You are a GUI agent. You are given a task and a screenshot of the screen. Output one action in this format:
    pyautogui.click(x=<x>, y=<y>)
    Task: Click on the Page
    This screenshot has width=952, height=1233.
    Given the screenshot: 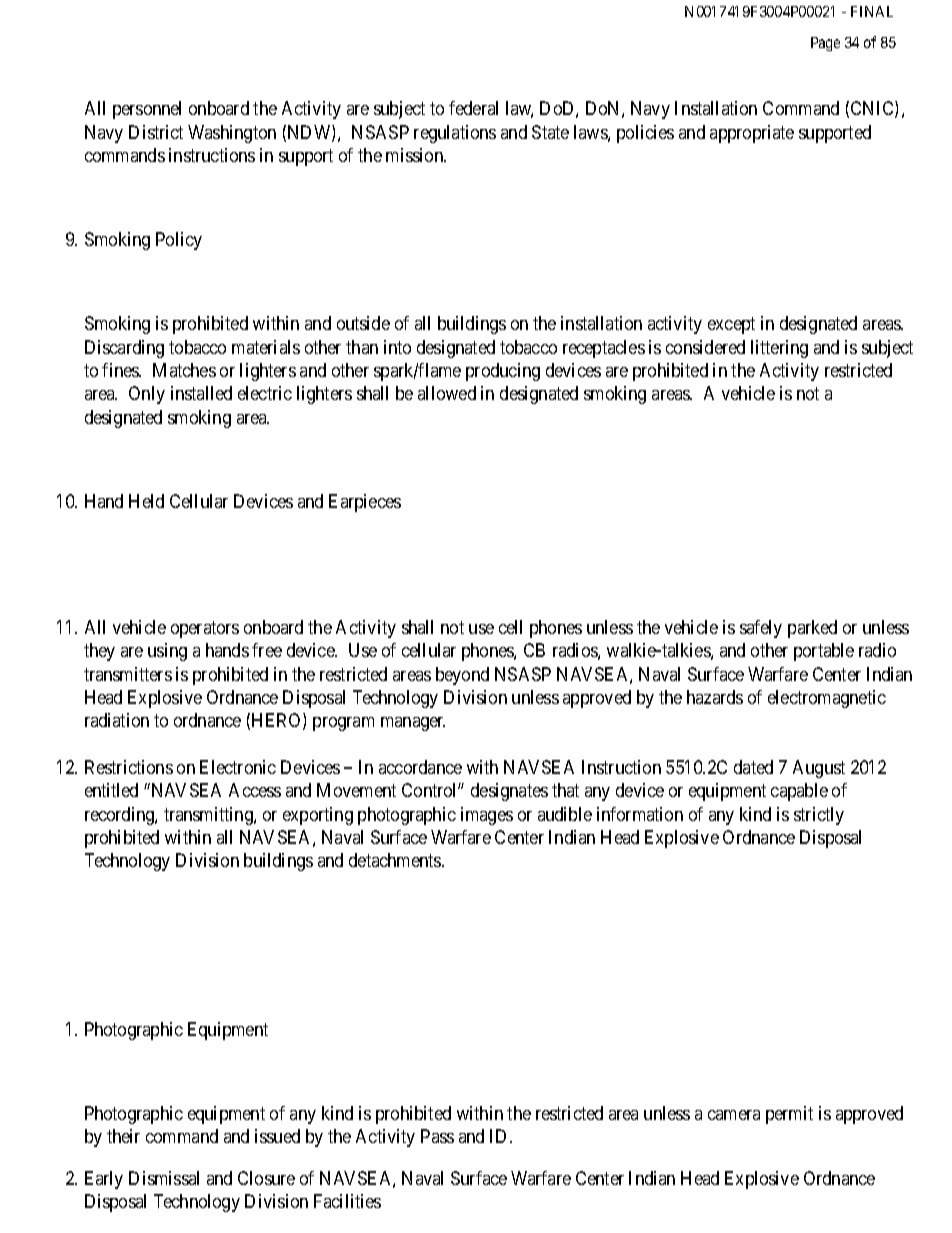 What is the action you would take?
    pyautogui.click(x=825, y=44)
